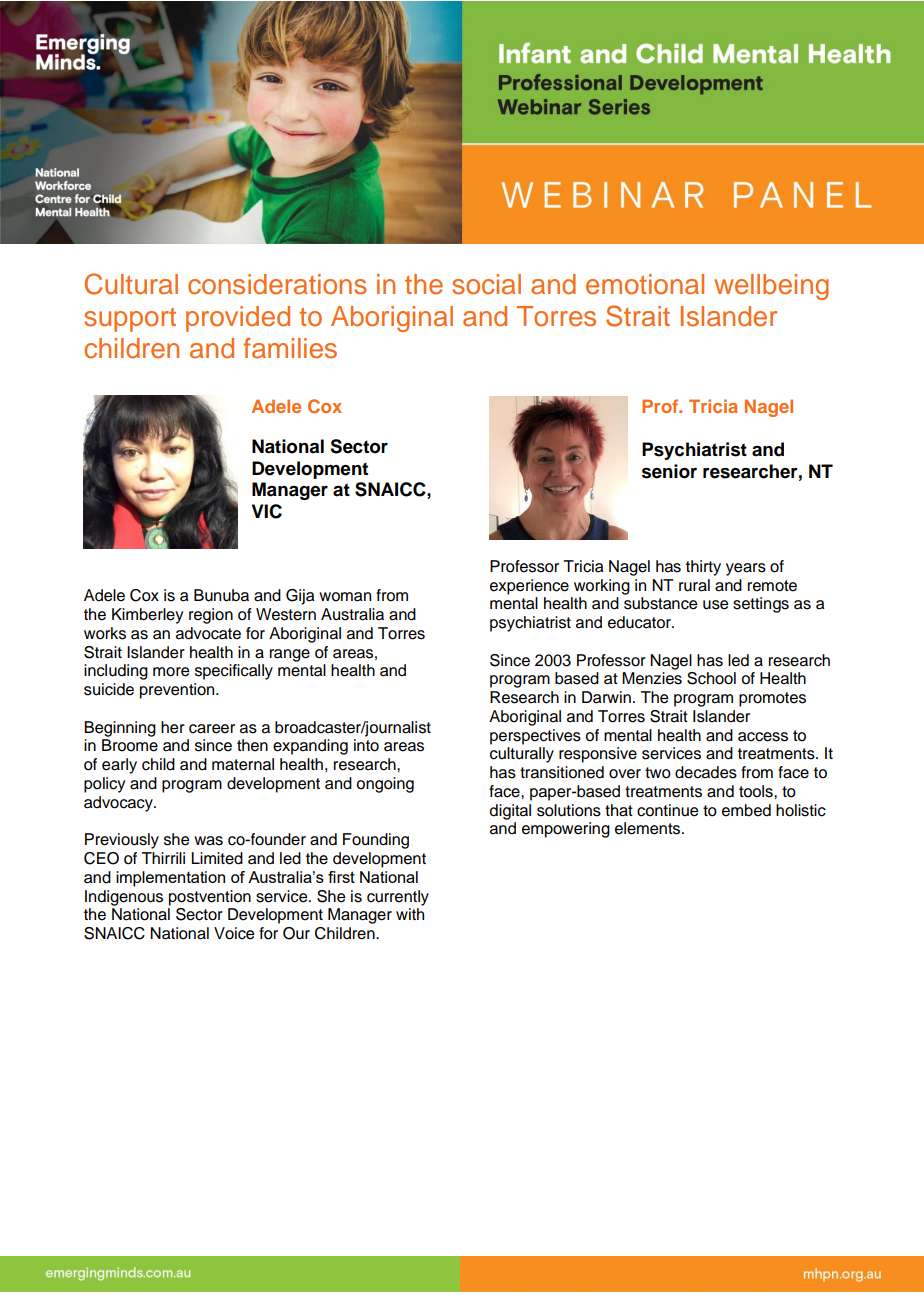 The height and width of the screenshot is (1308, 924). What do you see at coordinates (234, 933) in the screenshot?
I see `Voice` at bounding box center [234, 933].
